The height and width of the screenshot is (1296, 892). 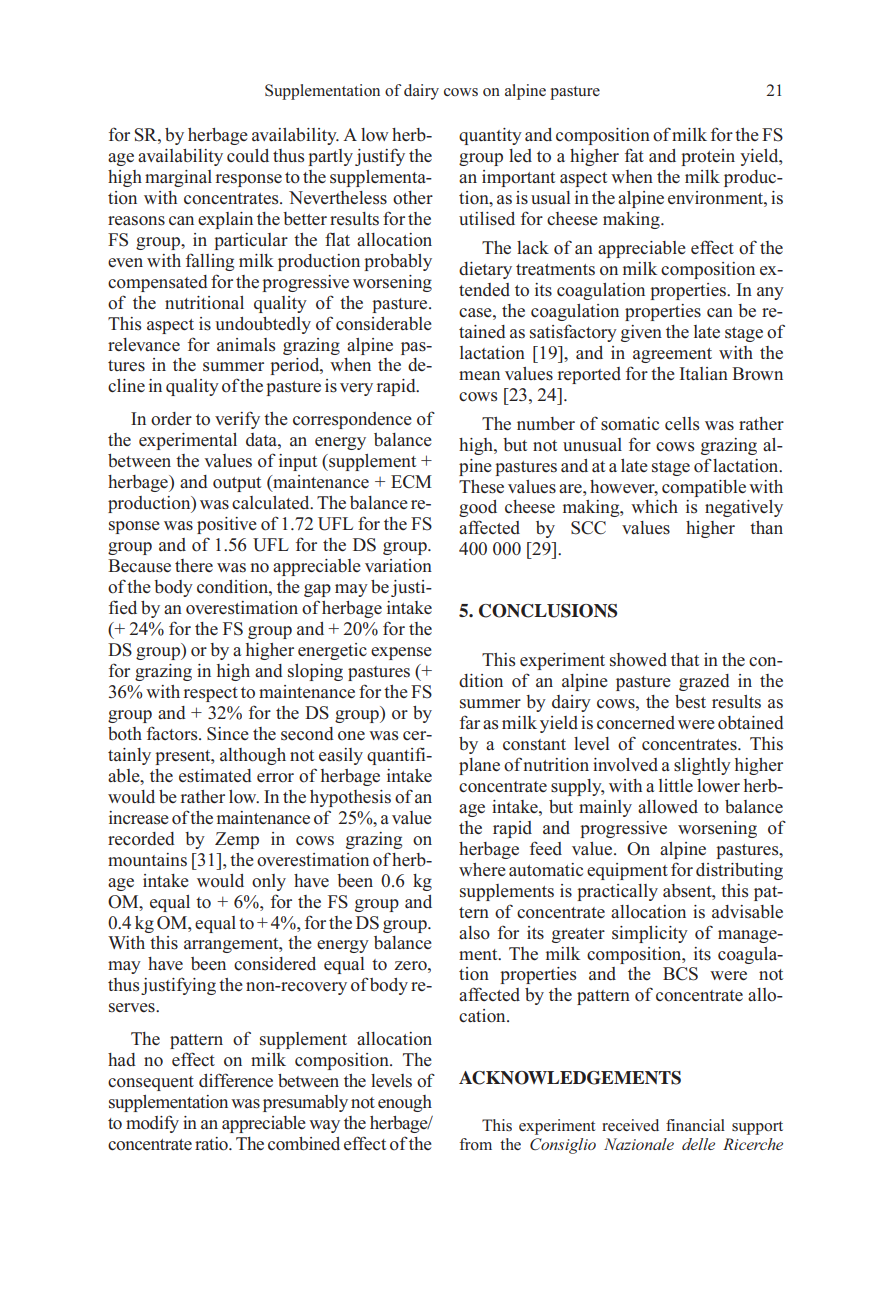 What do you see at coordinates (215, 776) in the screenshot?
I see `estimated` at bounding box center [215, 776].
